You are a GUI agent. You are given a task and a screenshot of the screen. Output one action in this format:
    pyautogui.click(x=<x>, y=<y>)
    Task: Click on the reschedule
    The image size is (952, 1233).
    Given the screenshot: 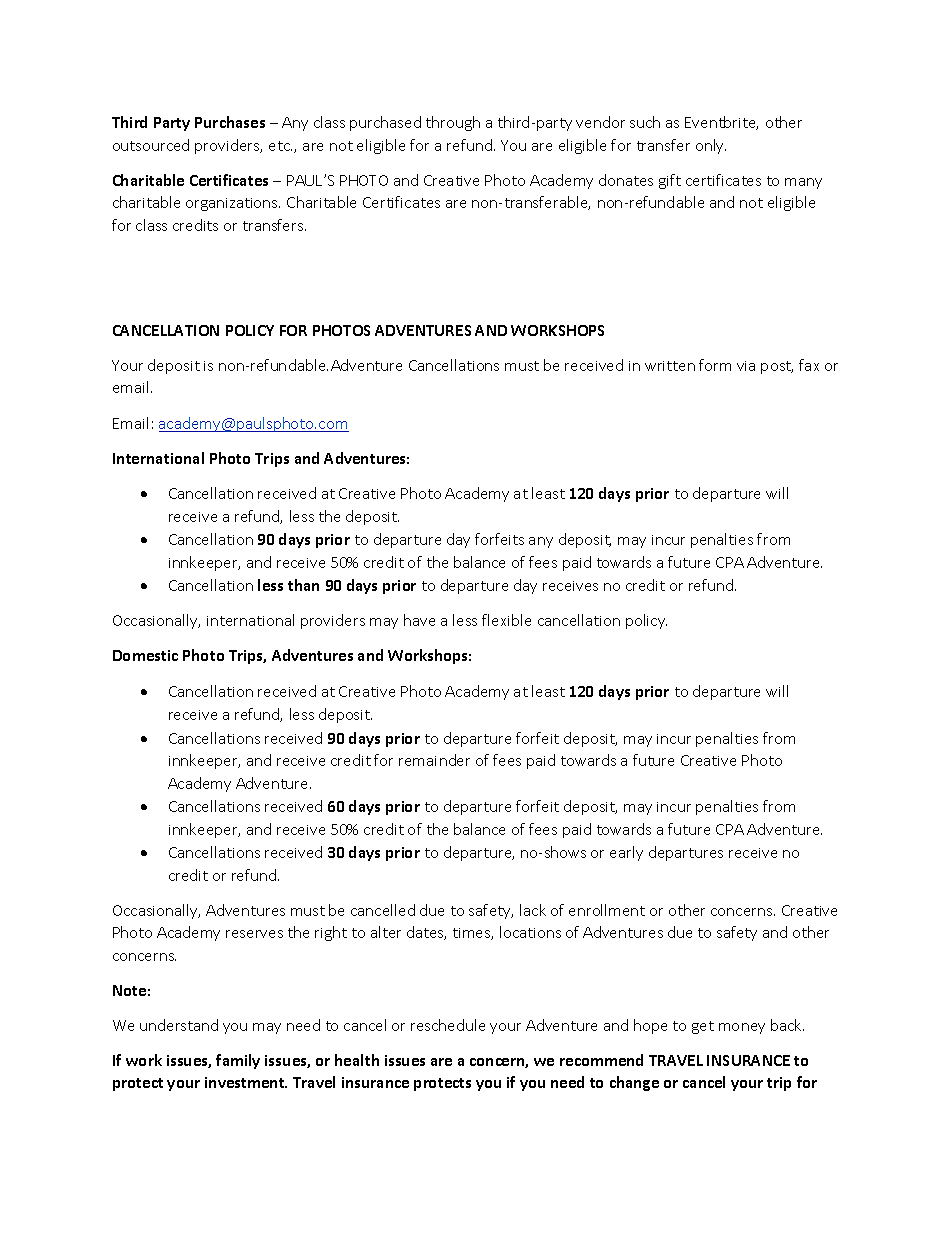 What is the action you would take?
    pyautogui.click(x=448, y=1025)
